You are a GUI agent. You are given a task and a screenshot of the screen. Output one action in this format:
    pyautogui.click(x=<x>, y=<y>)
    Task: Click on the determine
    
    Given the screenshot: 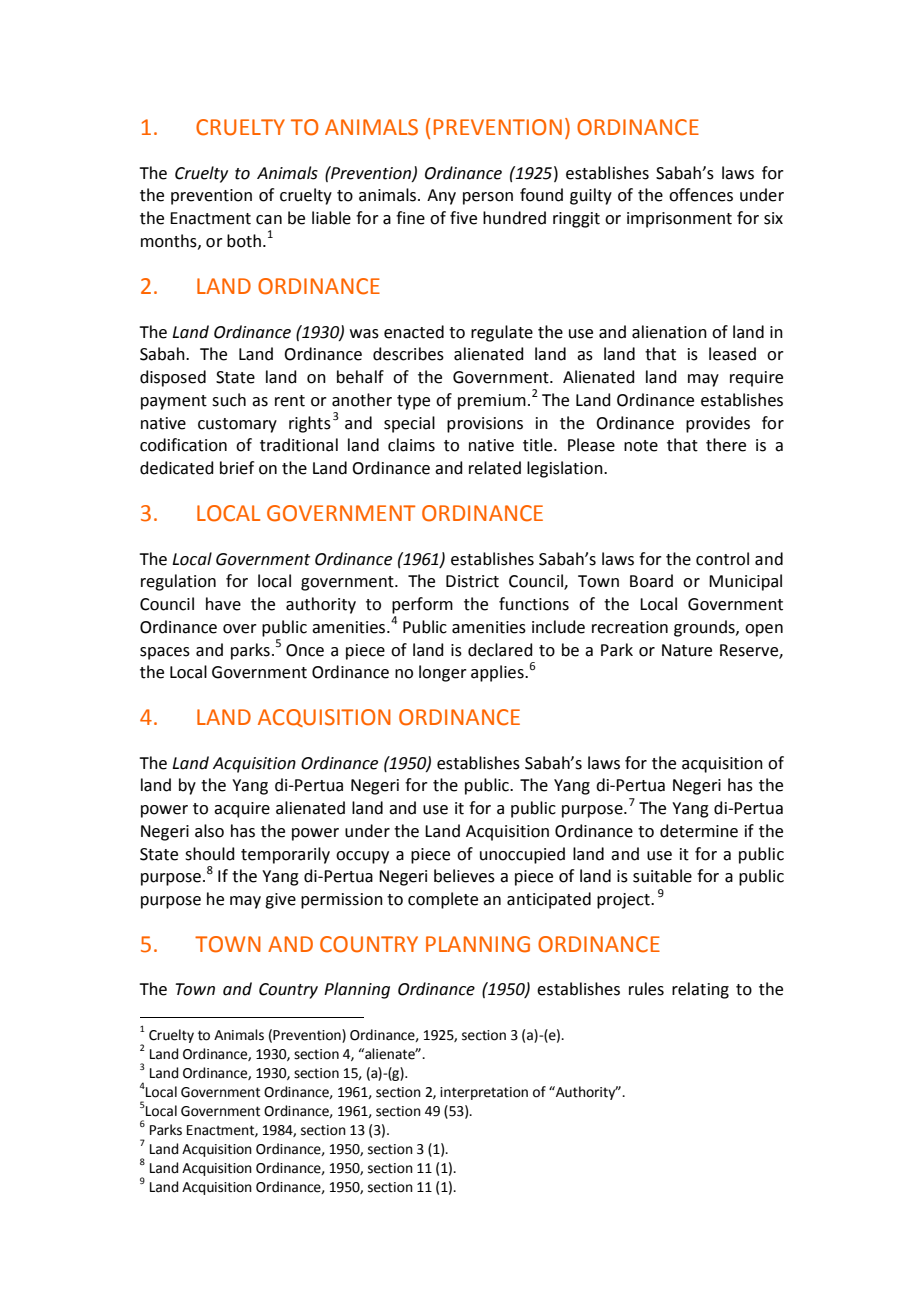 What is the action you would take?
    pyautogui.click(x=699, y=831)
